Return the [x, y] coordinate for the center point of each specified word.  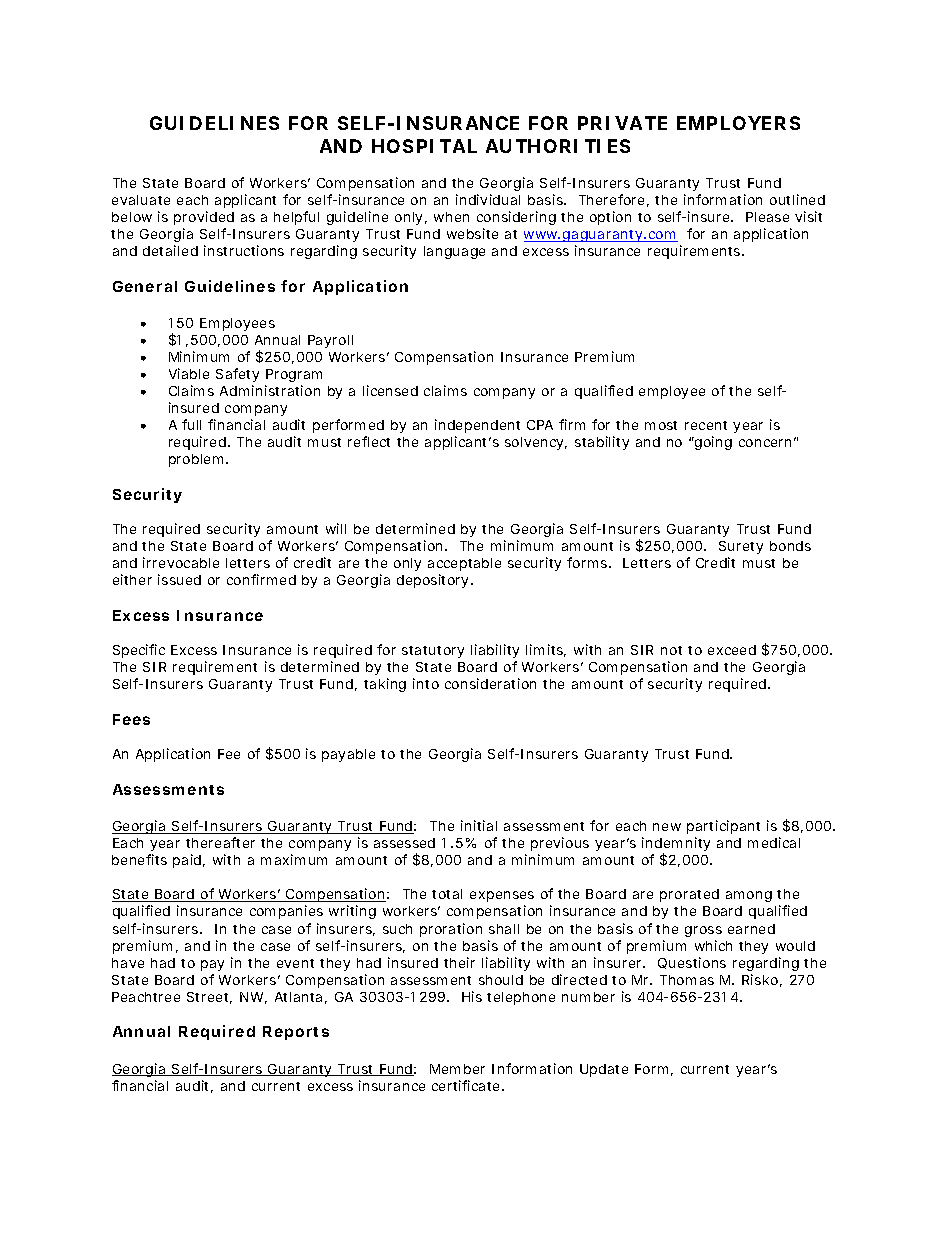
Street [209, 998]
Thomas [687, 980]
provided [204, 218]
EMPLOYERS [738, 123]
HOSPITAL [424, 146]
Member [457, 1069]
